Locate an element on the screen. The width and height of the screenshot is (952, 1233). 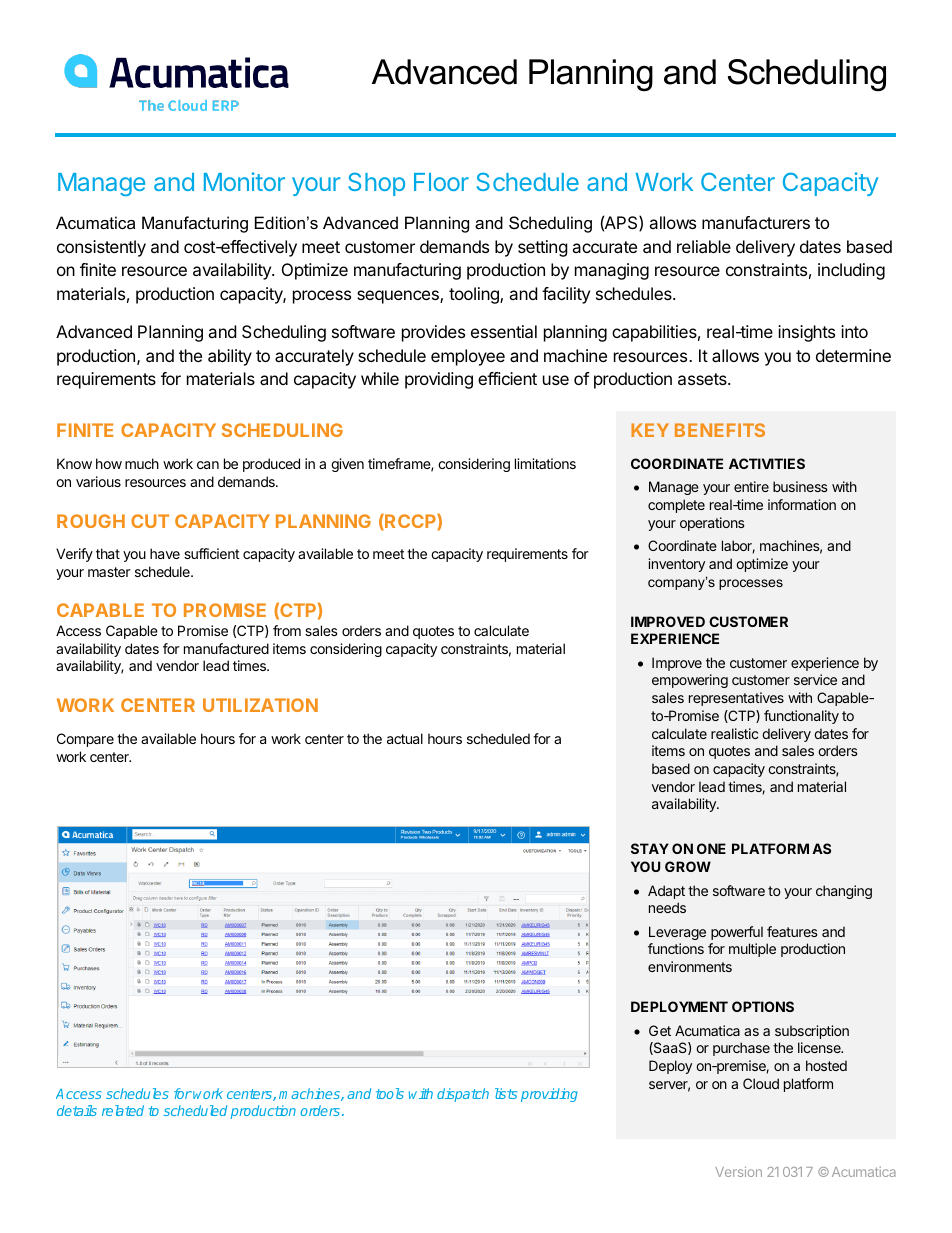
consistently is located at coordinates (101, 248).
